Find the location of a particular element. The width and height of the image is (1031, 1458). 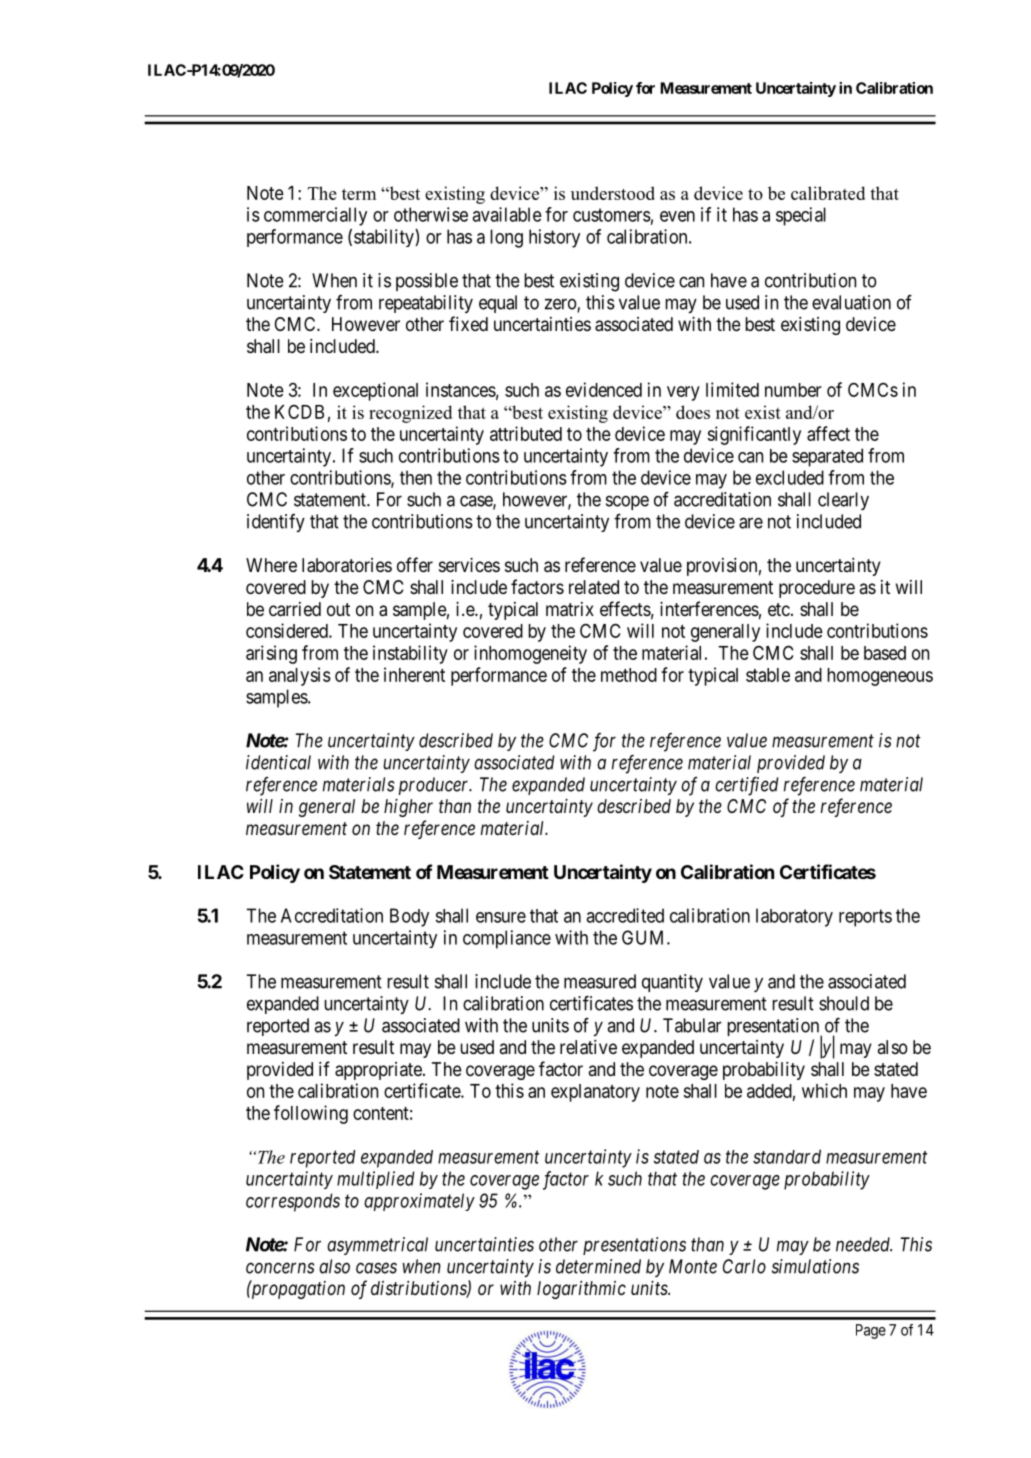

simulations is located at coordinates (815, 1266).
